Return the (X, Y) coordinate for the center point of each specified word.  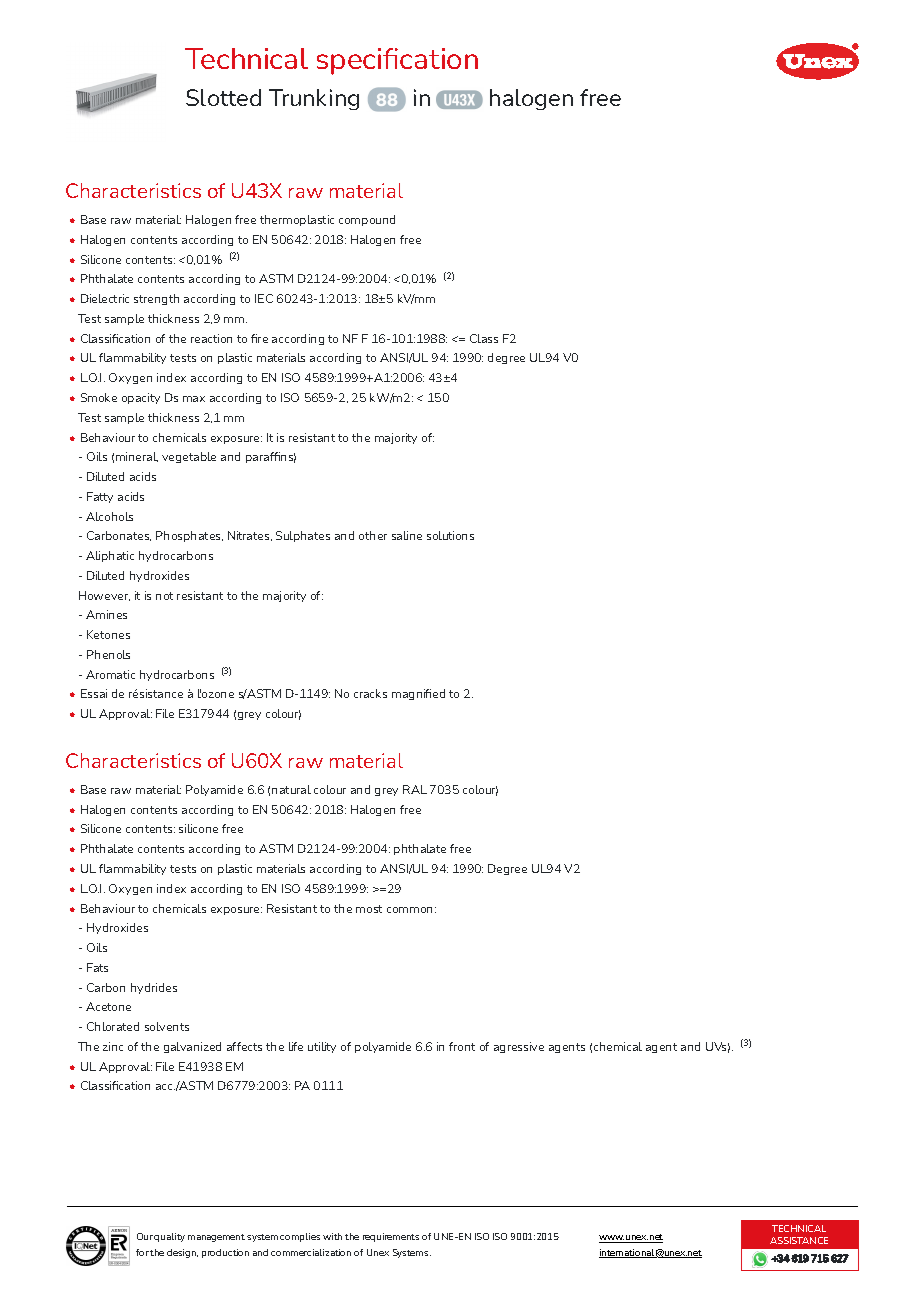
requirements (391, 1237)
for (142, 1252)
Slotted (223, 97)
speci (350, 61)
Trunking (314, 99)
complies (300, 1237)
